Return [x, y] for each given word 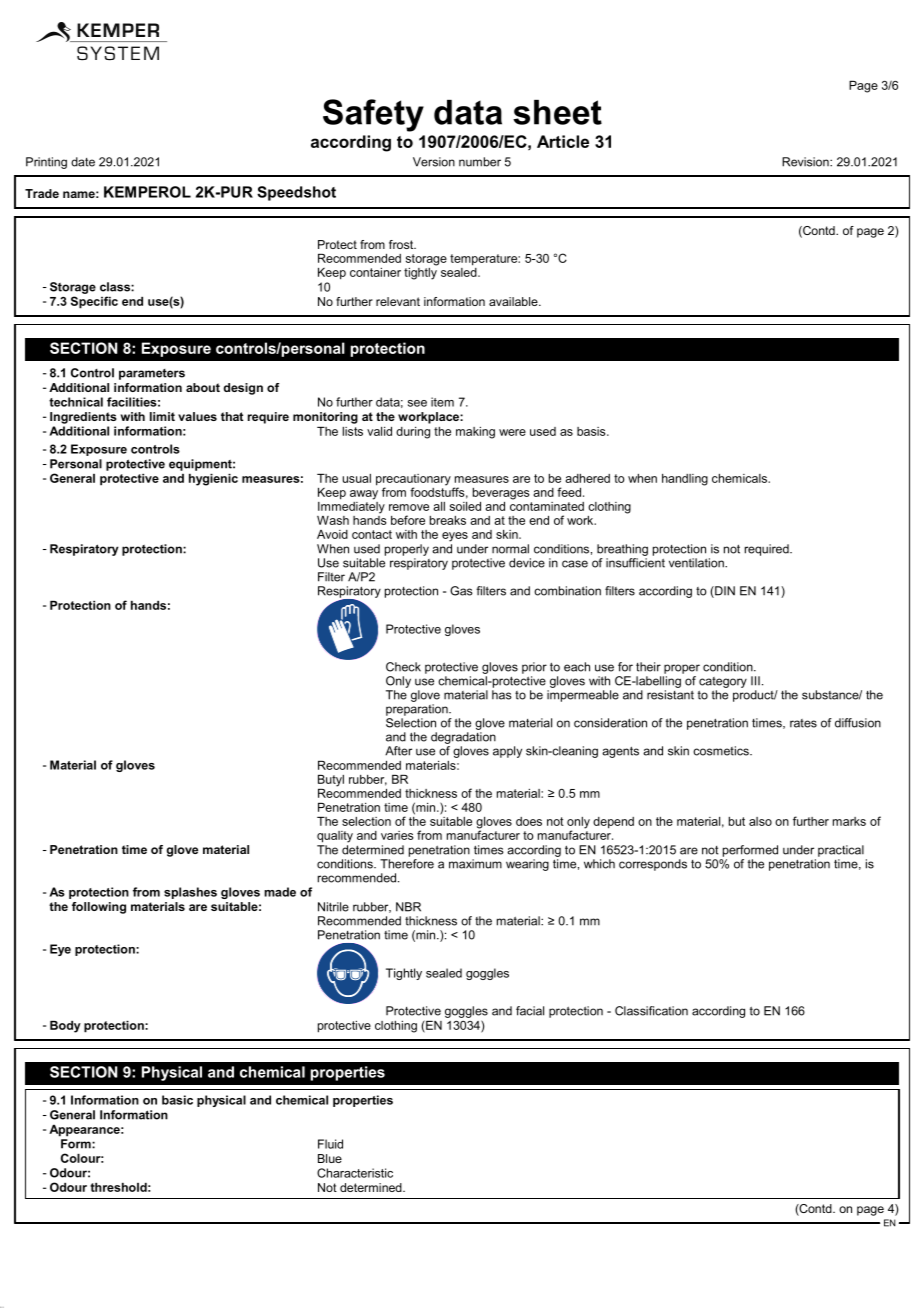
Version [434, 162]
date [83, 162]
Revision [806, 162]
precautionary [413, 481]
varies [397, 835]
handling [685, 480]
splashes [190, 893]
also [760, 821]
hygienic [213, 480]
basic [177, 1100]
